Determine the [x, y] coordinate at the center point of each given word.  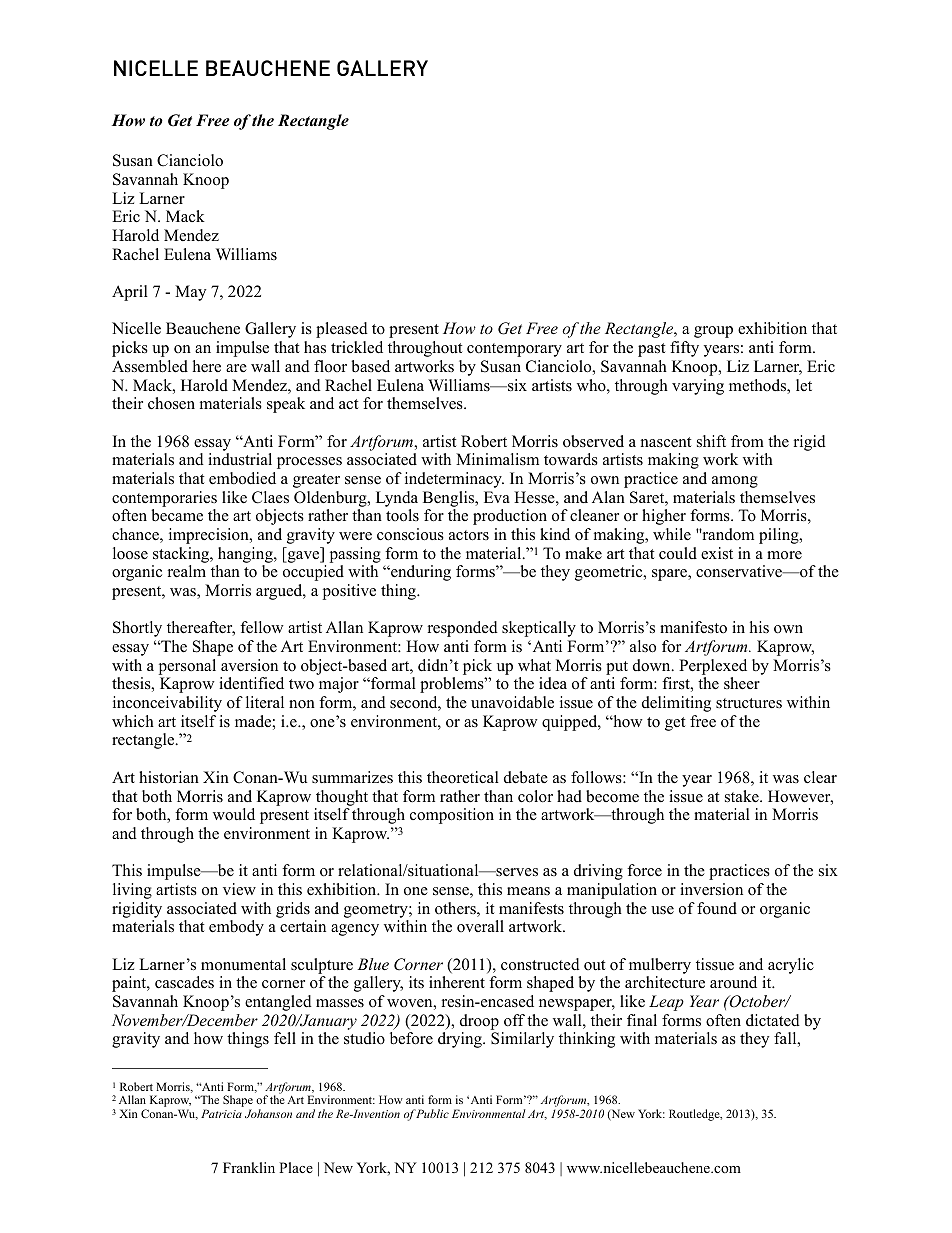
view [239, 889]
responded [463, 629]
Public [432, 1113]
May [190, 293]
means [528, 891]
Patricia [221, 1113]
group [713, 332]
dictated [773, 1020]
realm [187, 571]
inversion [711, 889]
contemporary [514, 350]
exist [717, 553]
